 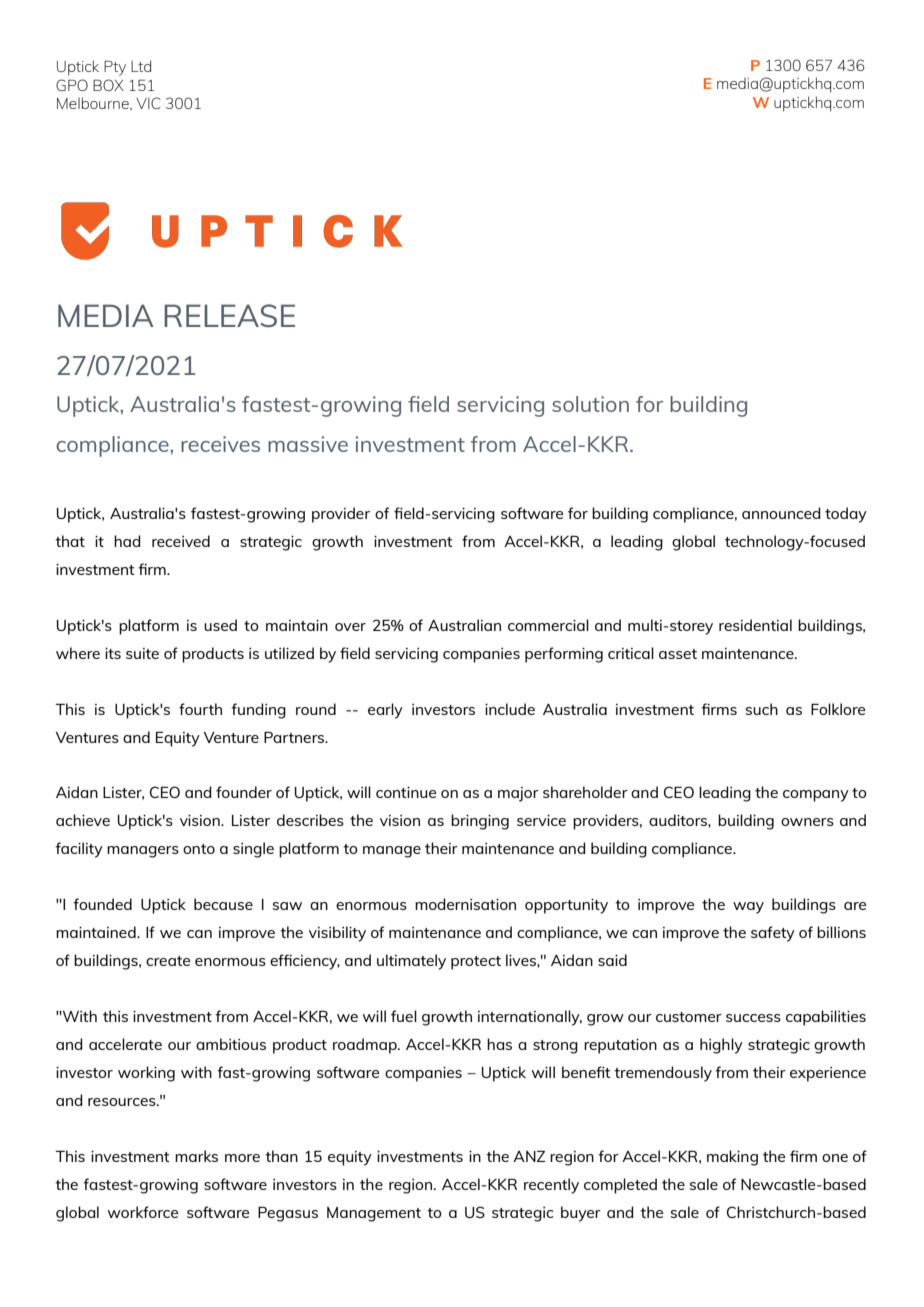 What do you see at coordinates (590, 404) in the document?
I see `solution` at bounding box center [590, 404].
